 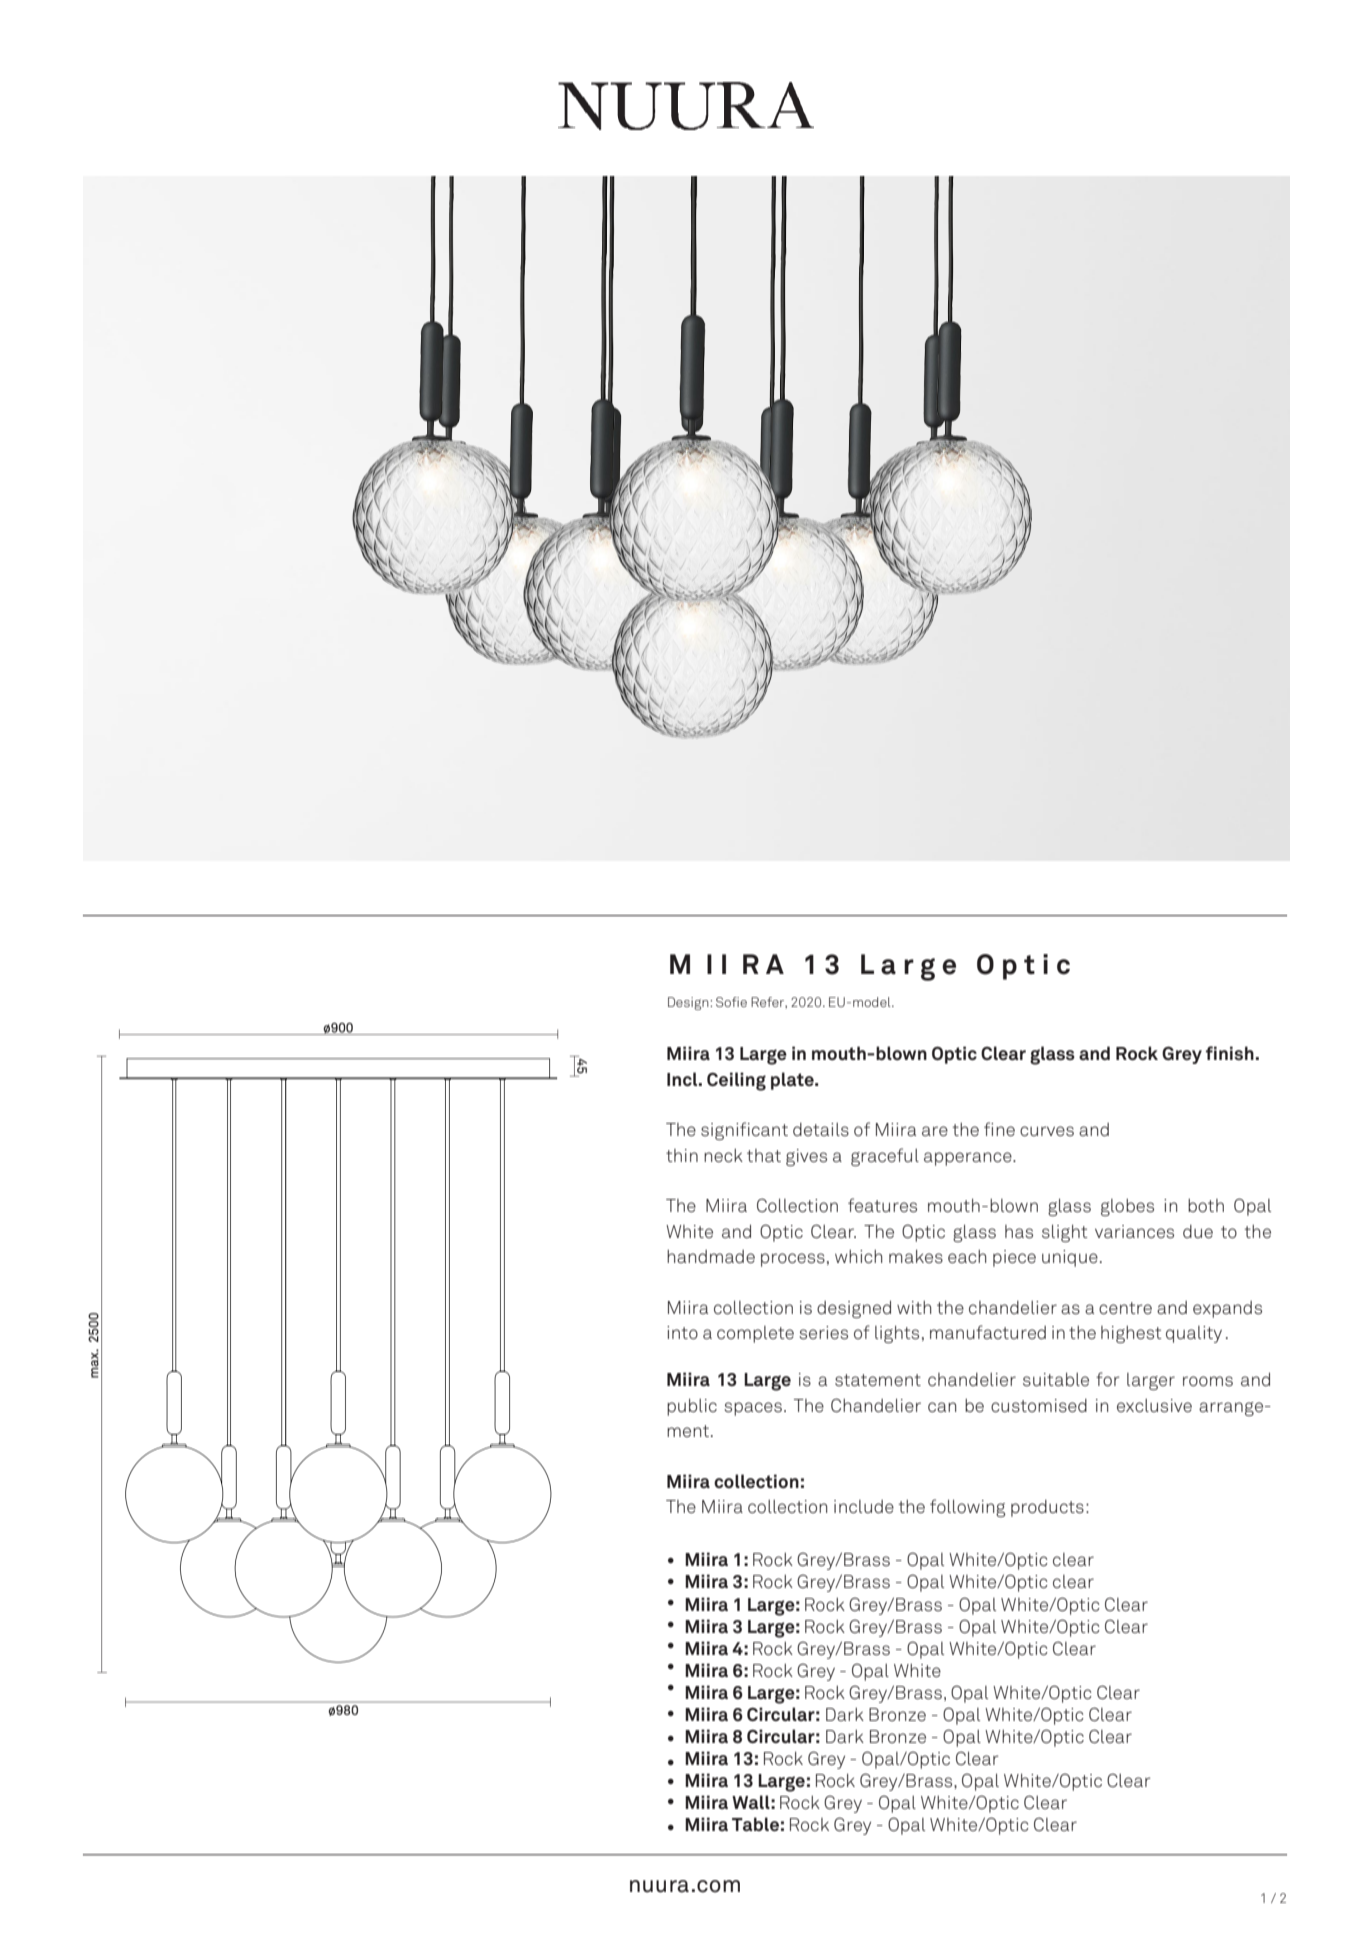 What do you see at coordinates (1127, 1207) in the screenshot?
I see `globes` at bounding box center [1127, 1207].
